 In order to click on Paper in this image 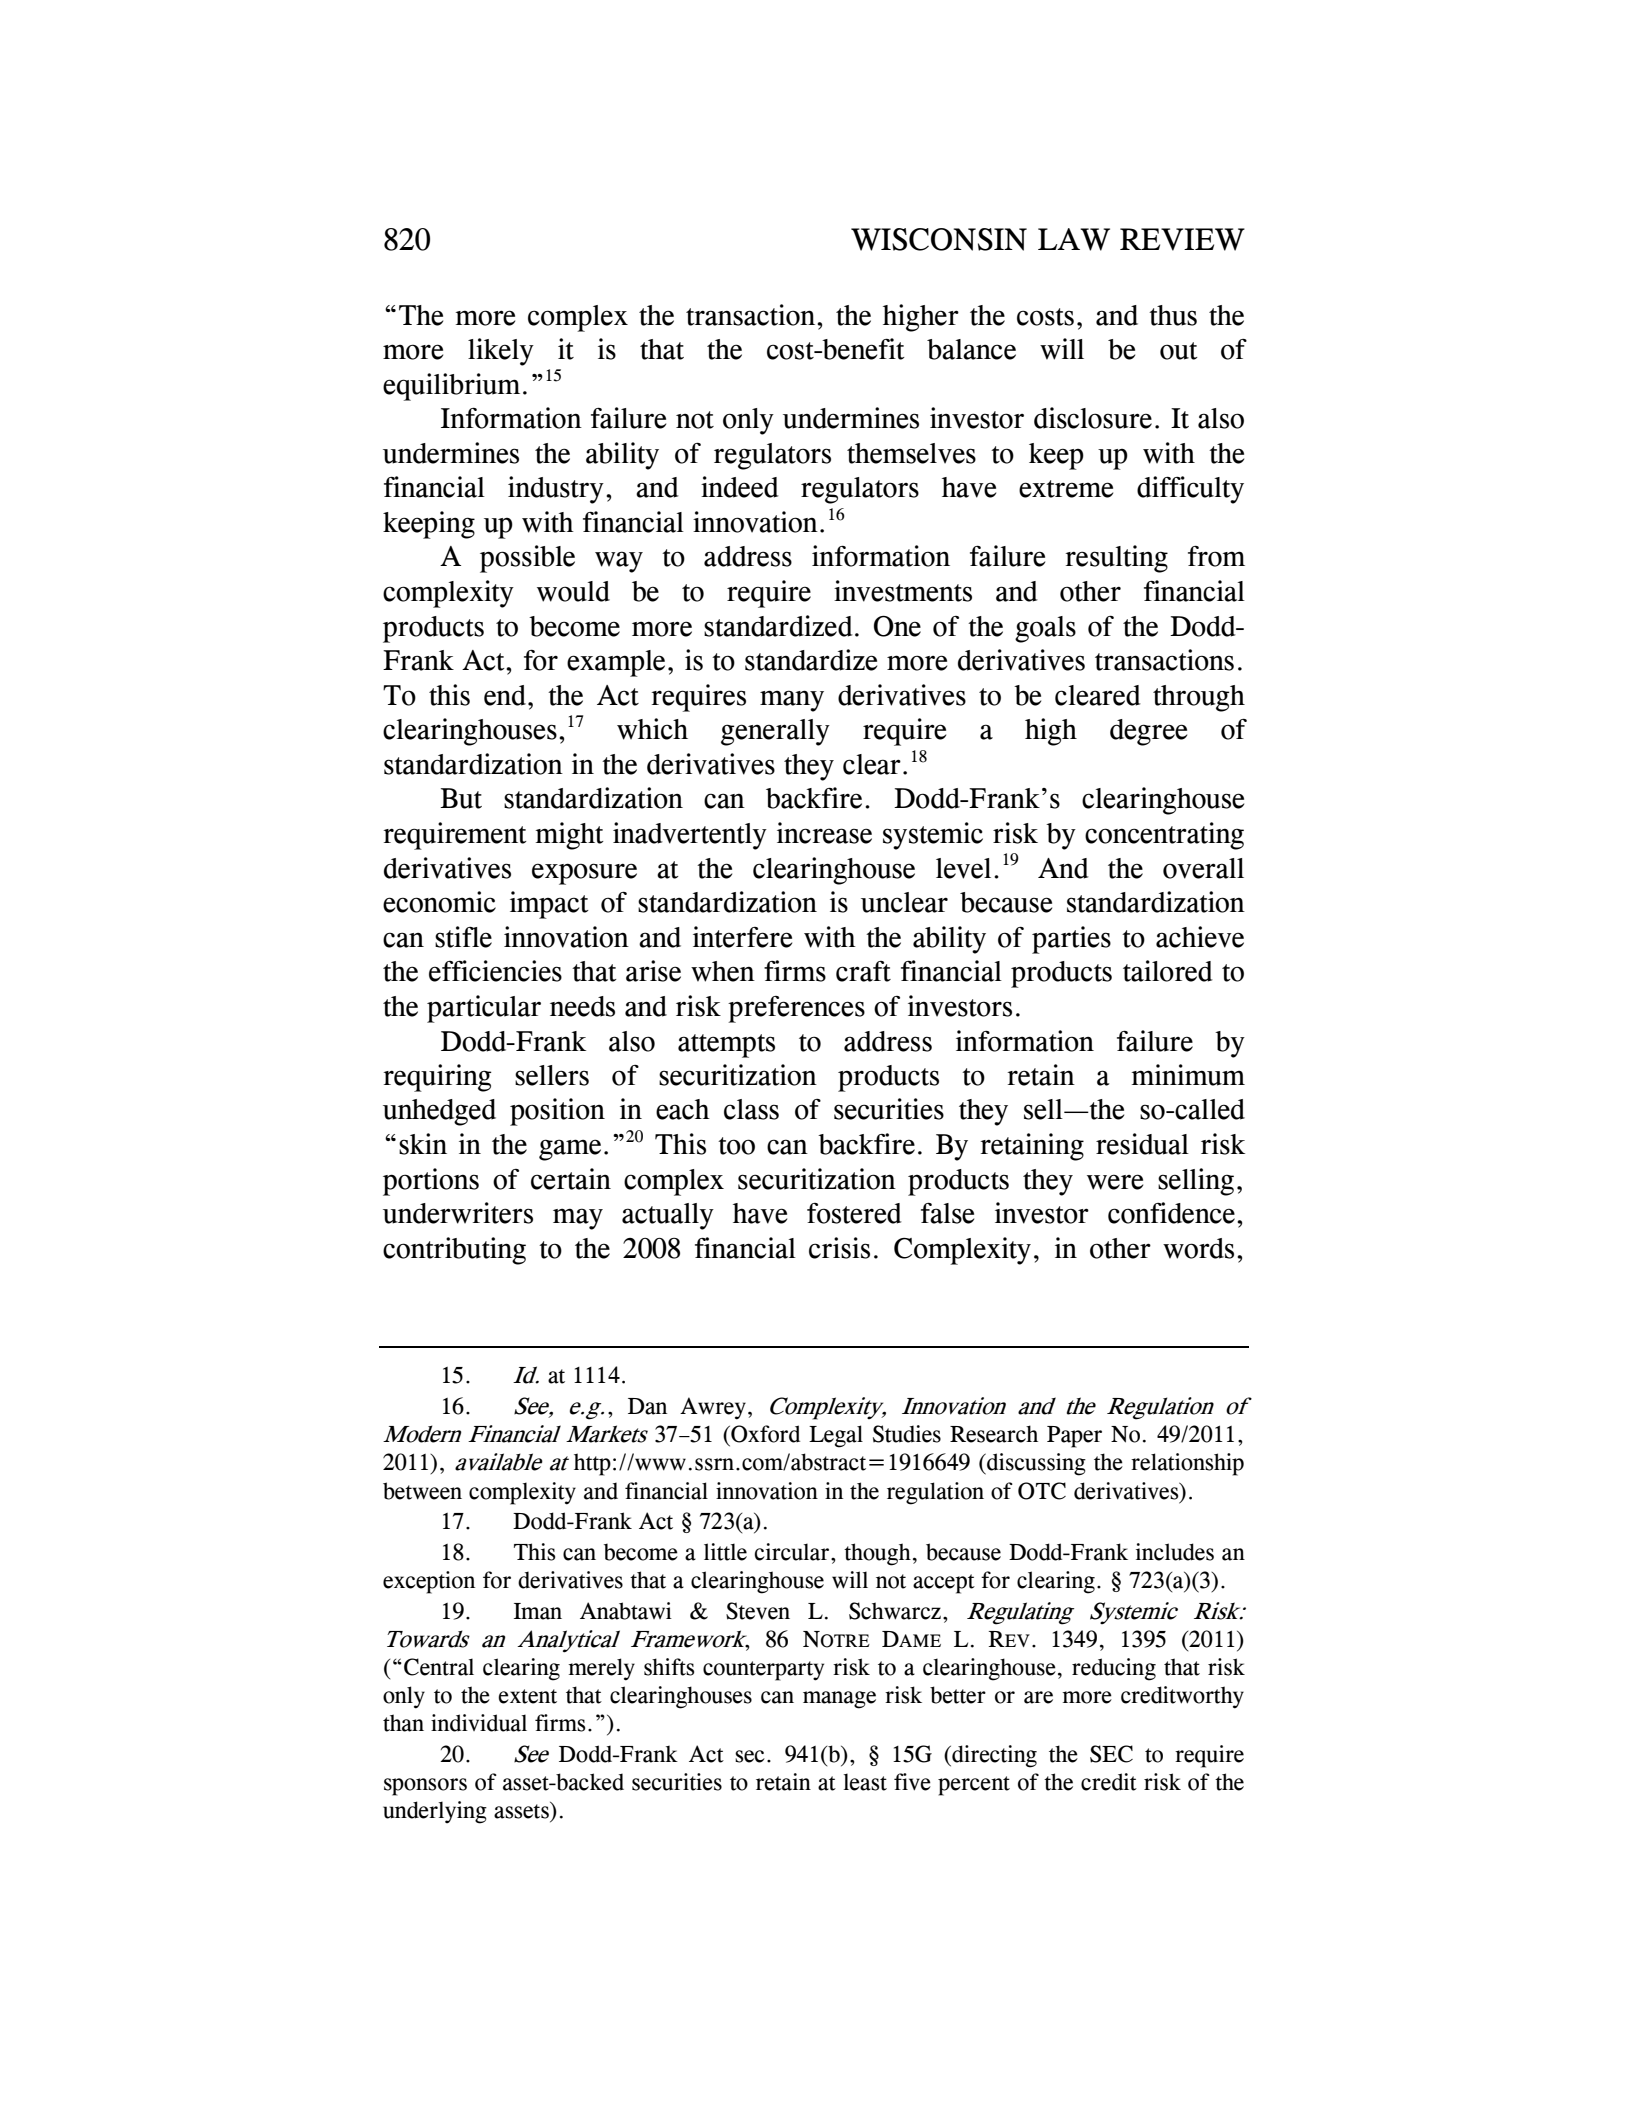, I will do `click(1074, 1437)`.
